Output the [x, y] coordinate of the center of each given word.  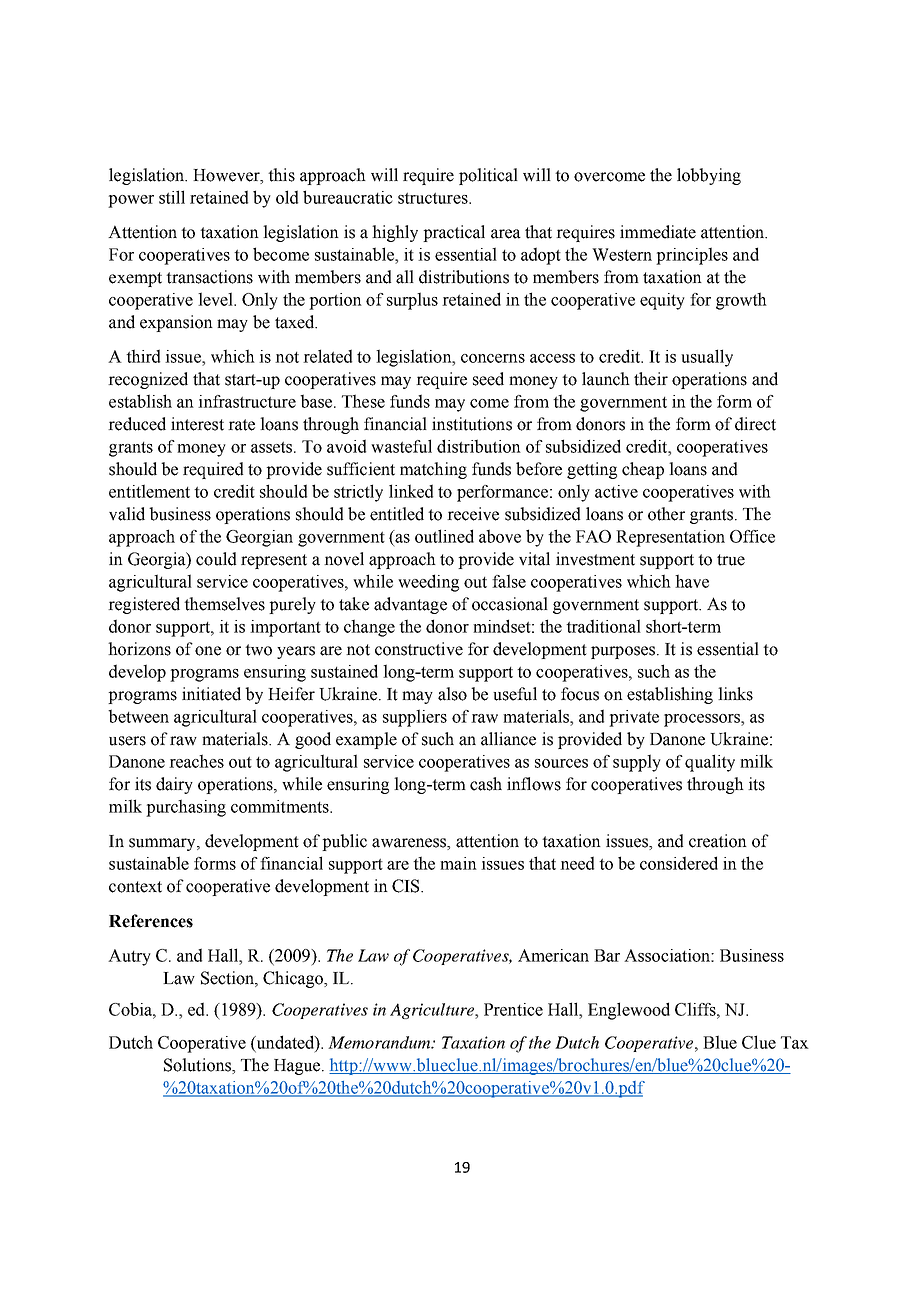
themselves [224, 604]
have [692, 581]
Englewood [629, 1011]
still [172, 197]
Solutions [198, 1066]
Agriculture [433, 1011]
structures [434, 198]
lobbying [709, 176]
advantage [410, 605]
